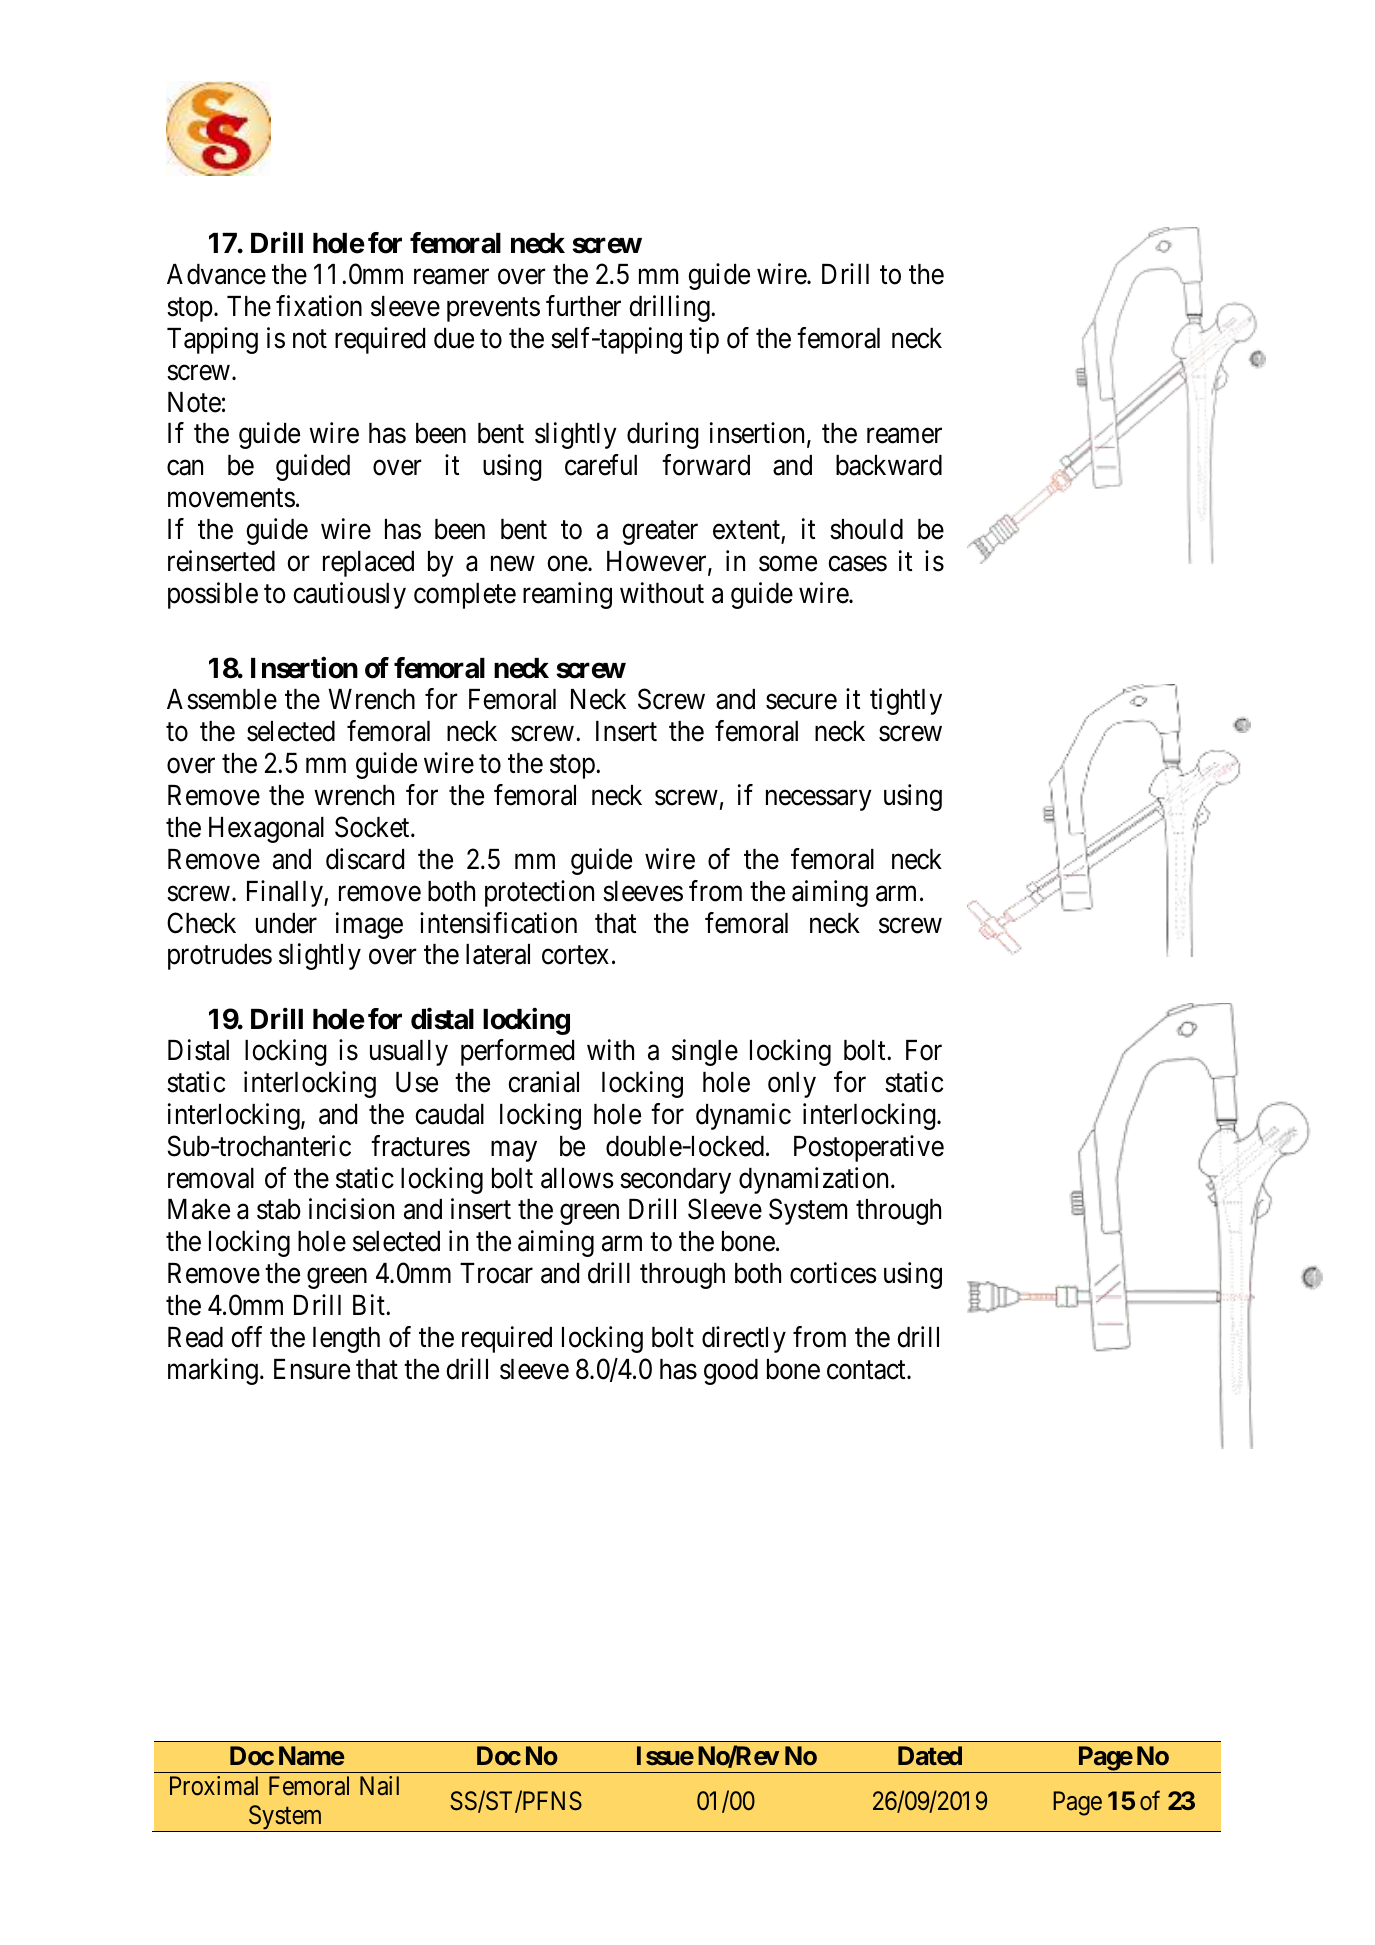  I want to click on protrudes, so click(220, 957).
